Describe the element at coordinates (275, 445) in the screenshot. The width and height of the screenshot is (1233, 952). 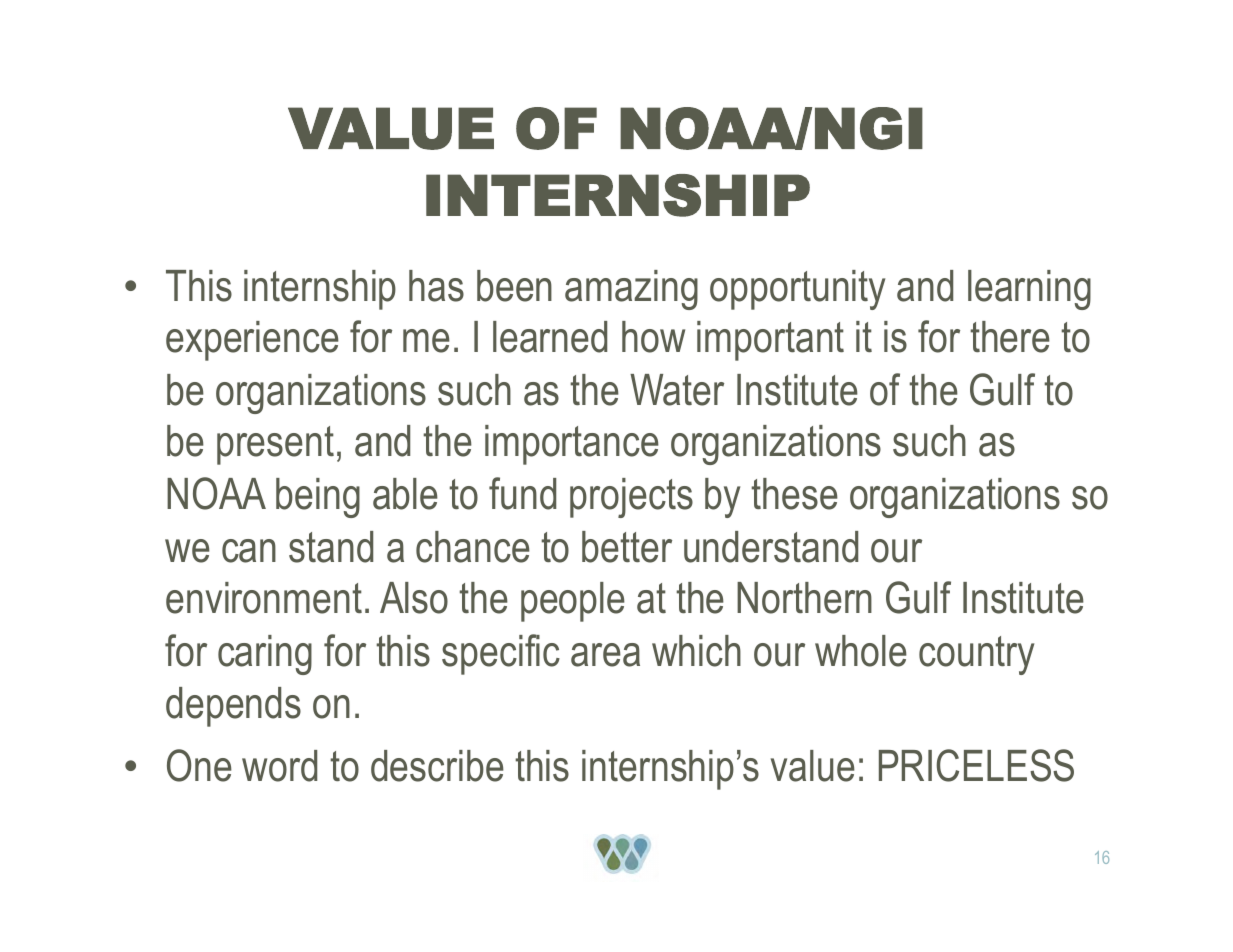
I see `present` at that location.
